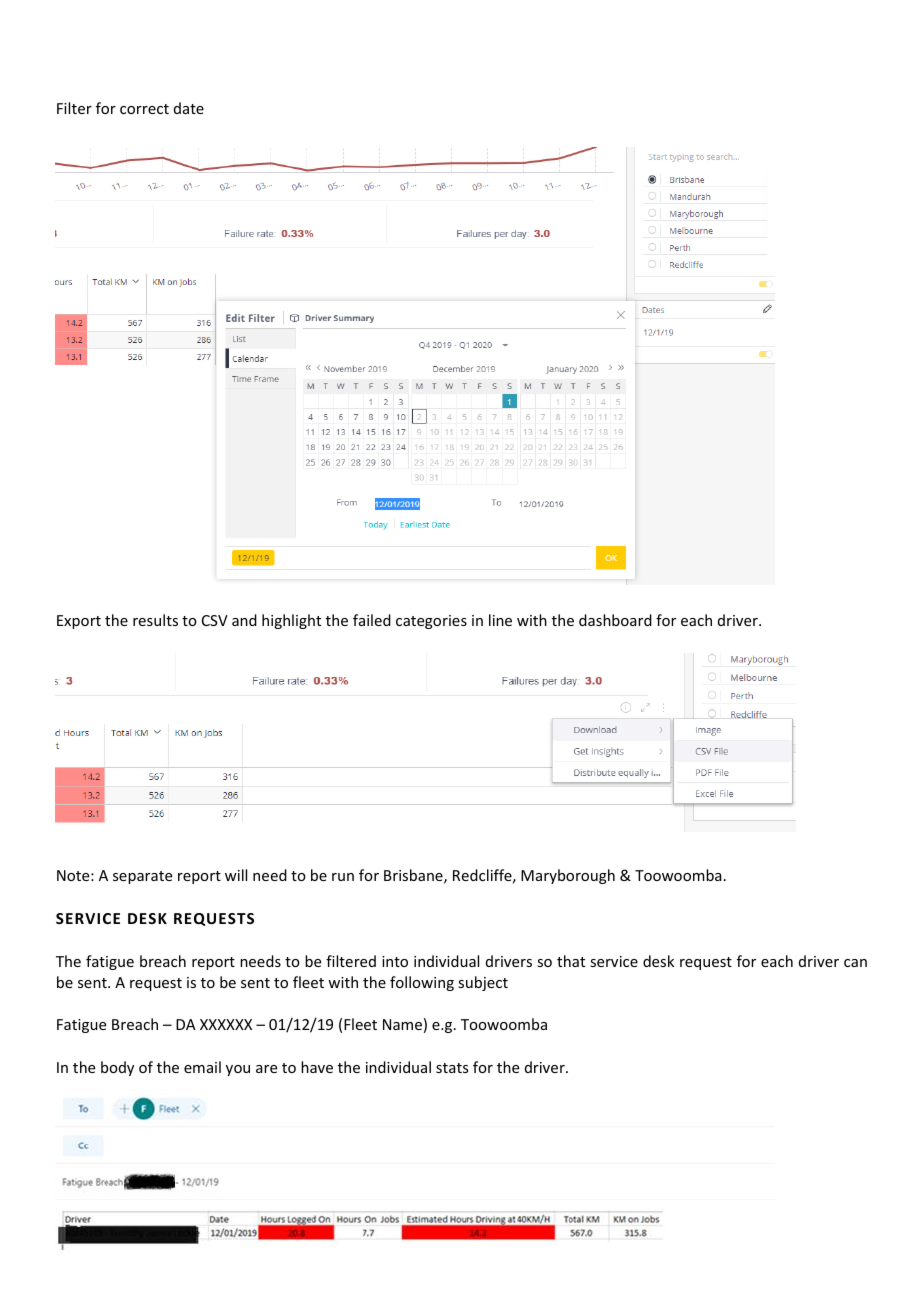  Describe the element at coordinates (615, 620) in the screenshot. I see `dashboard` at that location.
